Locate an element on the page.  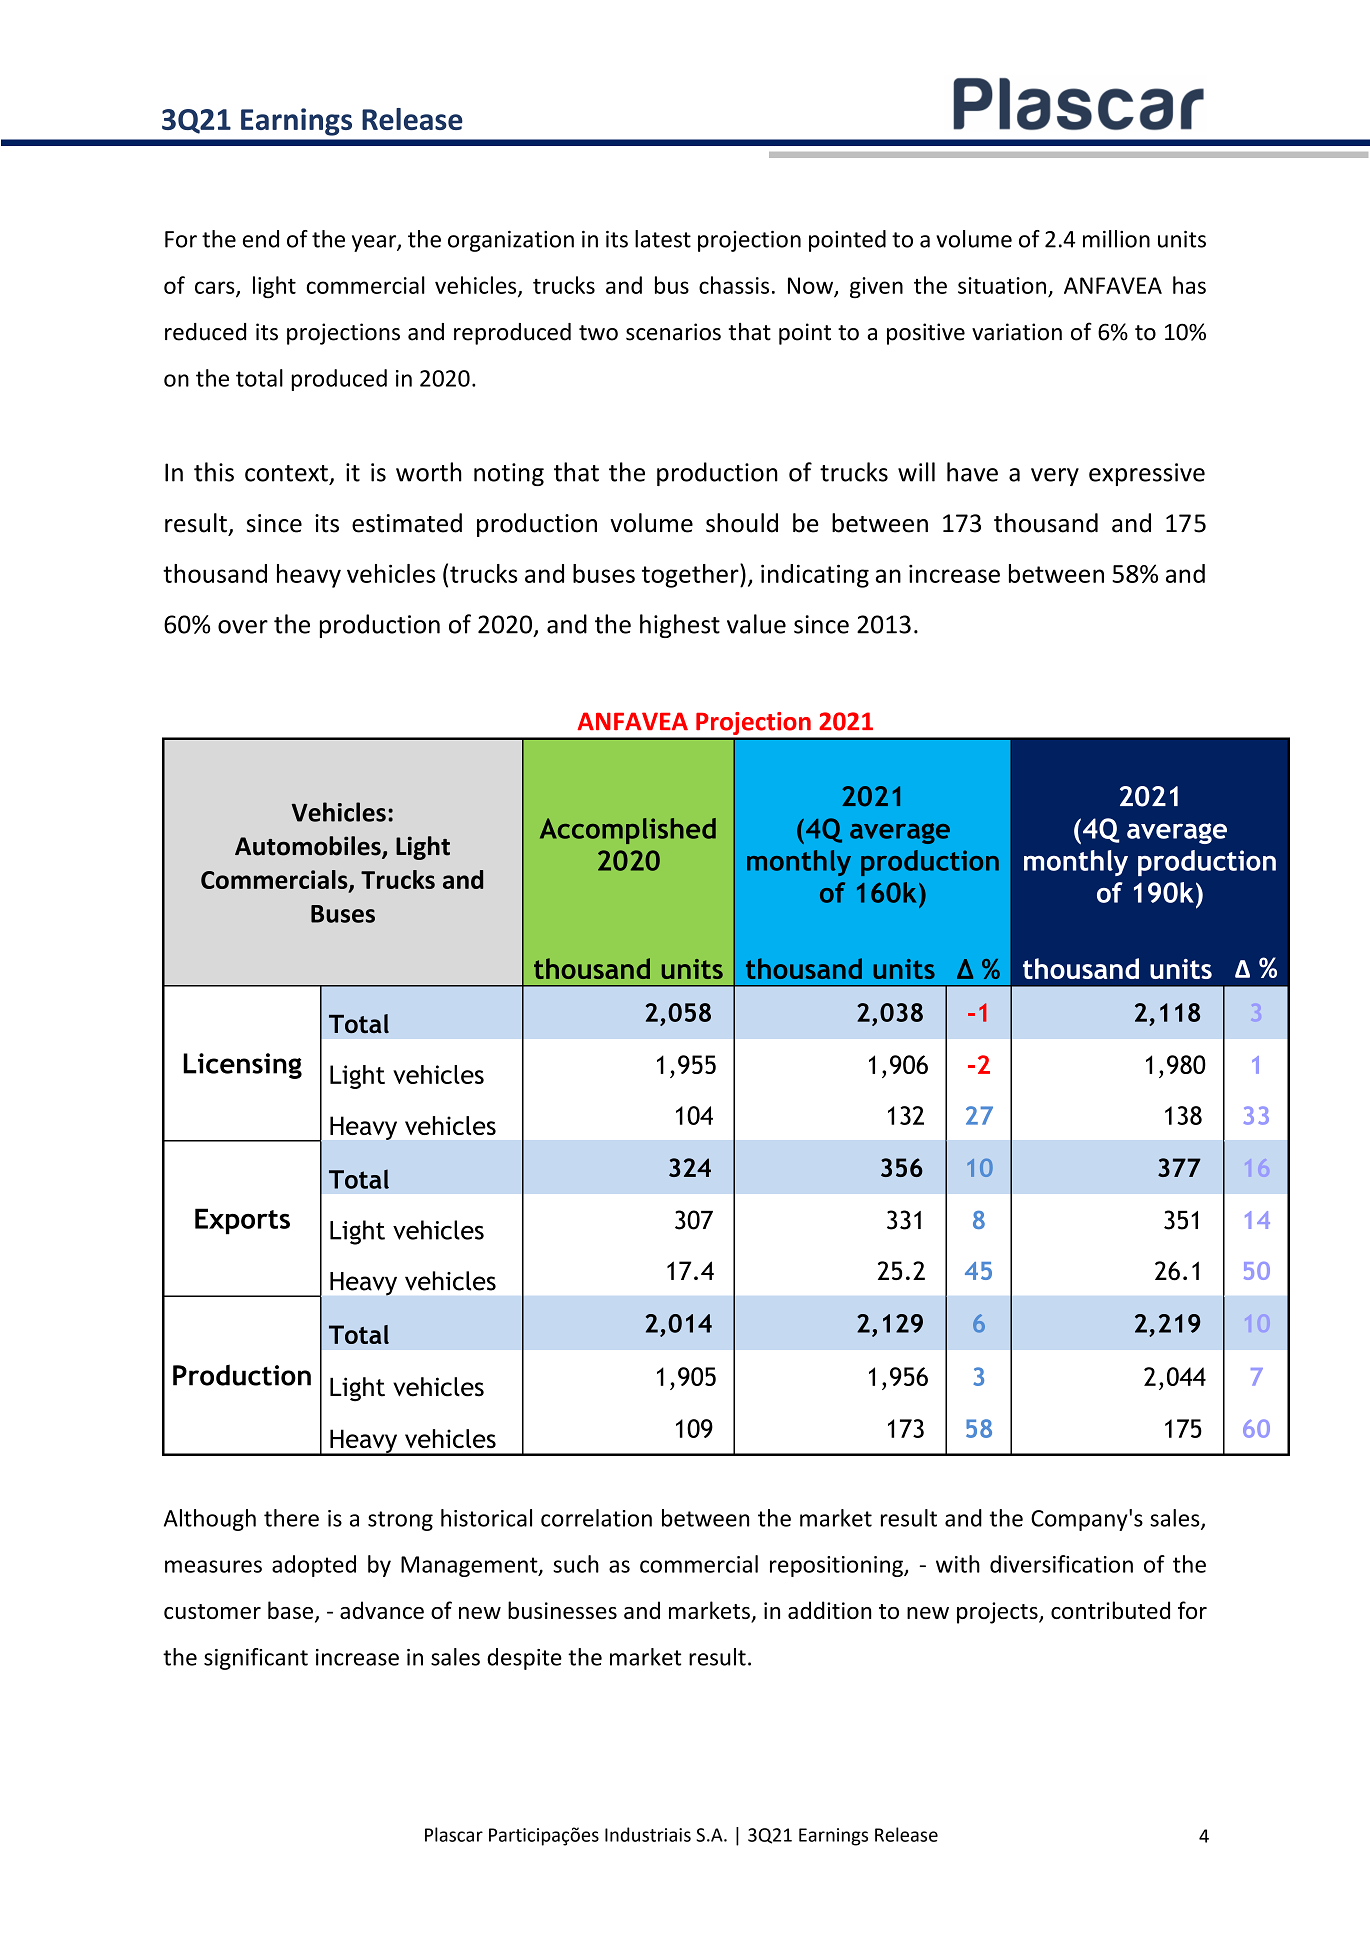
value is located at coordinates (756, 624).
